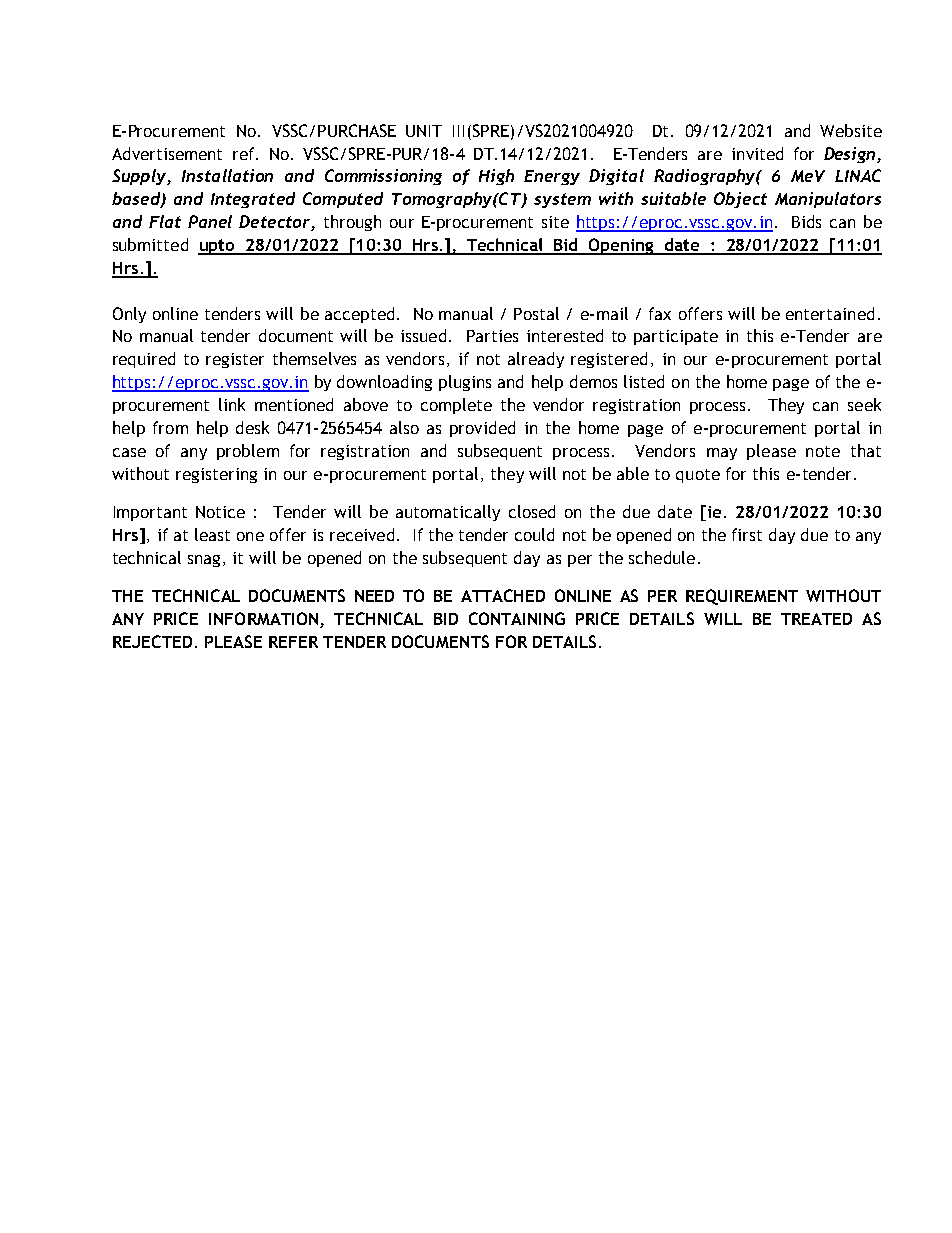  I want to click on invited, so click(757, 153).
